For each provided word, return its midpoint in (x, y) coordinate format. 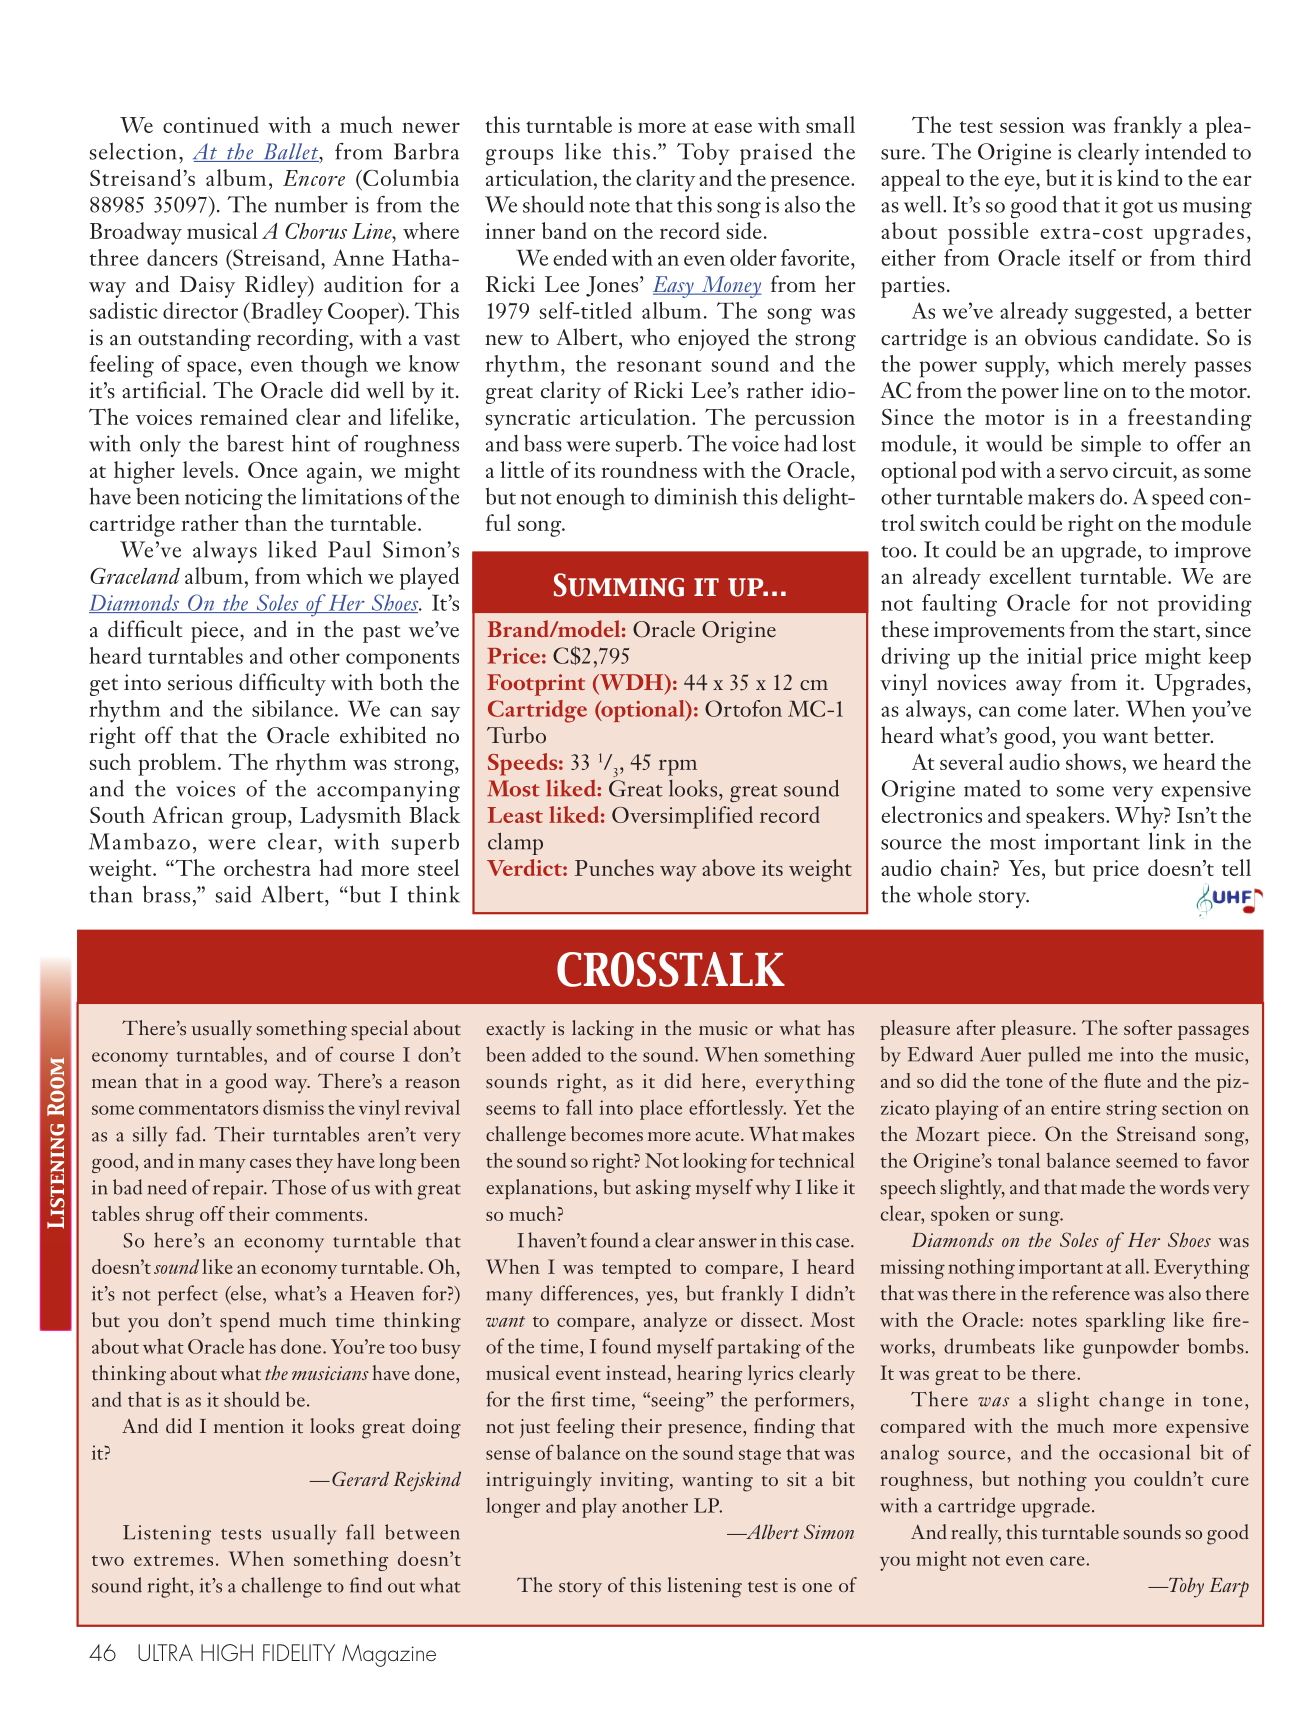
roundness (649, 469)
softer (1148, 1027)
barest (255, 443)
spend (245, 1322)
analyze (675, 1322)
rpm (678, 767)
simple (1111, 446)
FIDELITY (299, 1652)
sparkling (1125, 1322)
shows (1093, 761)
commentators (198, 1109)
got (1138, 210)
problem (178, 764)
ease (733, 127)
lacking (603, 1030)
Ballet (291, 152)
